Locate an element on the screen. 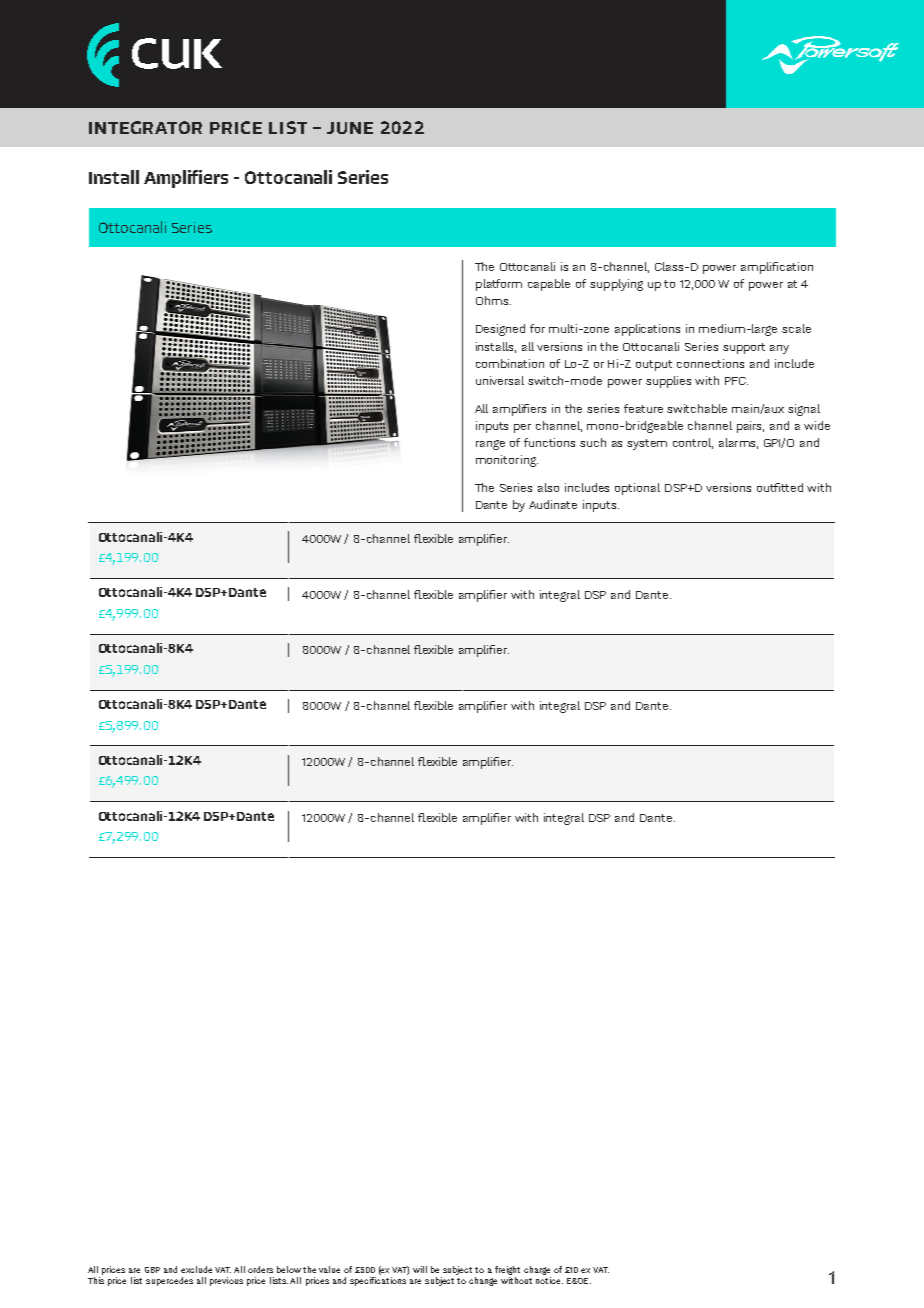 This screenshot has width=924, height=1308. GBP is located at coordinates (152, 1270).
